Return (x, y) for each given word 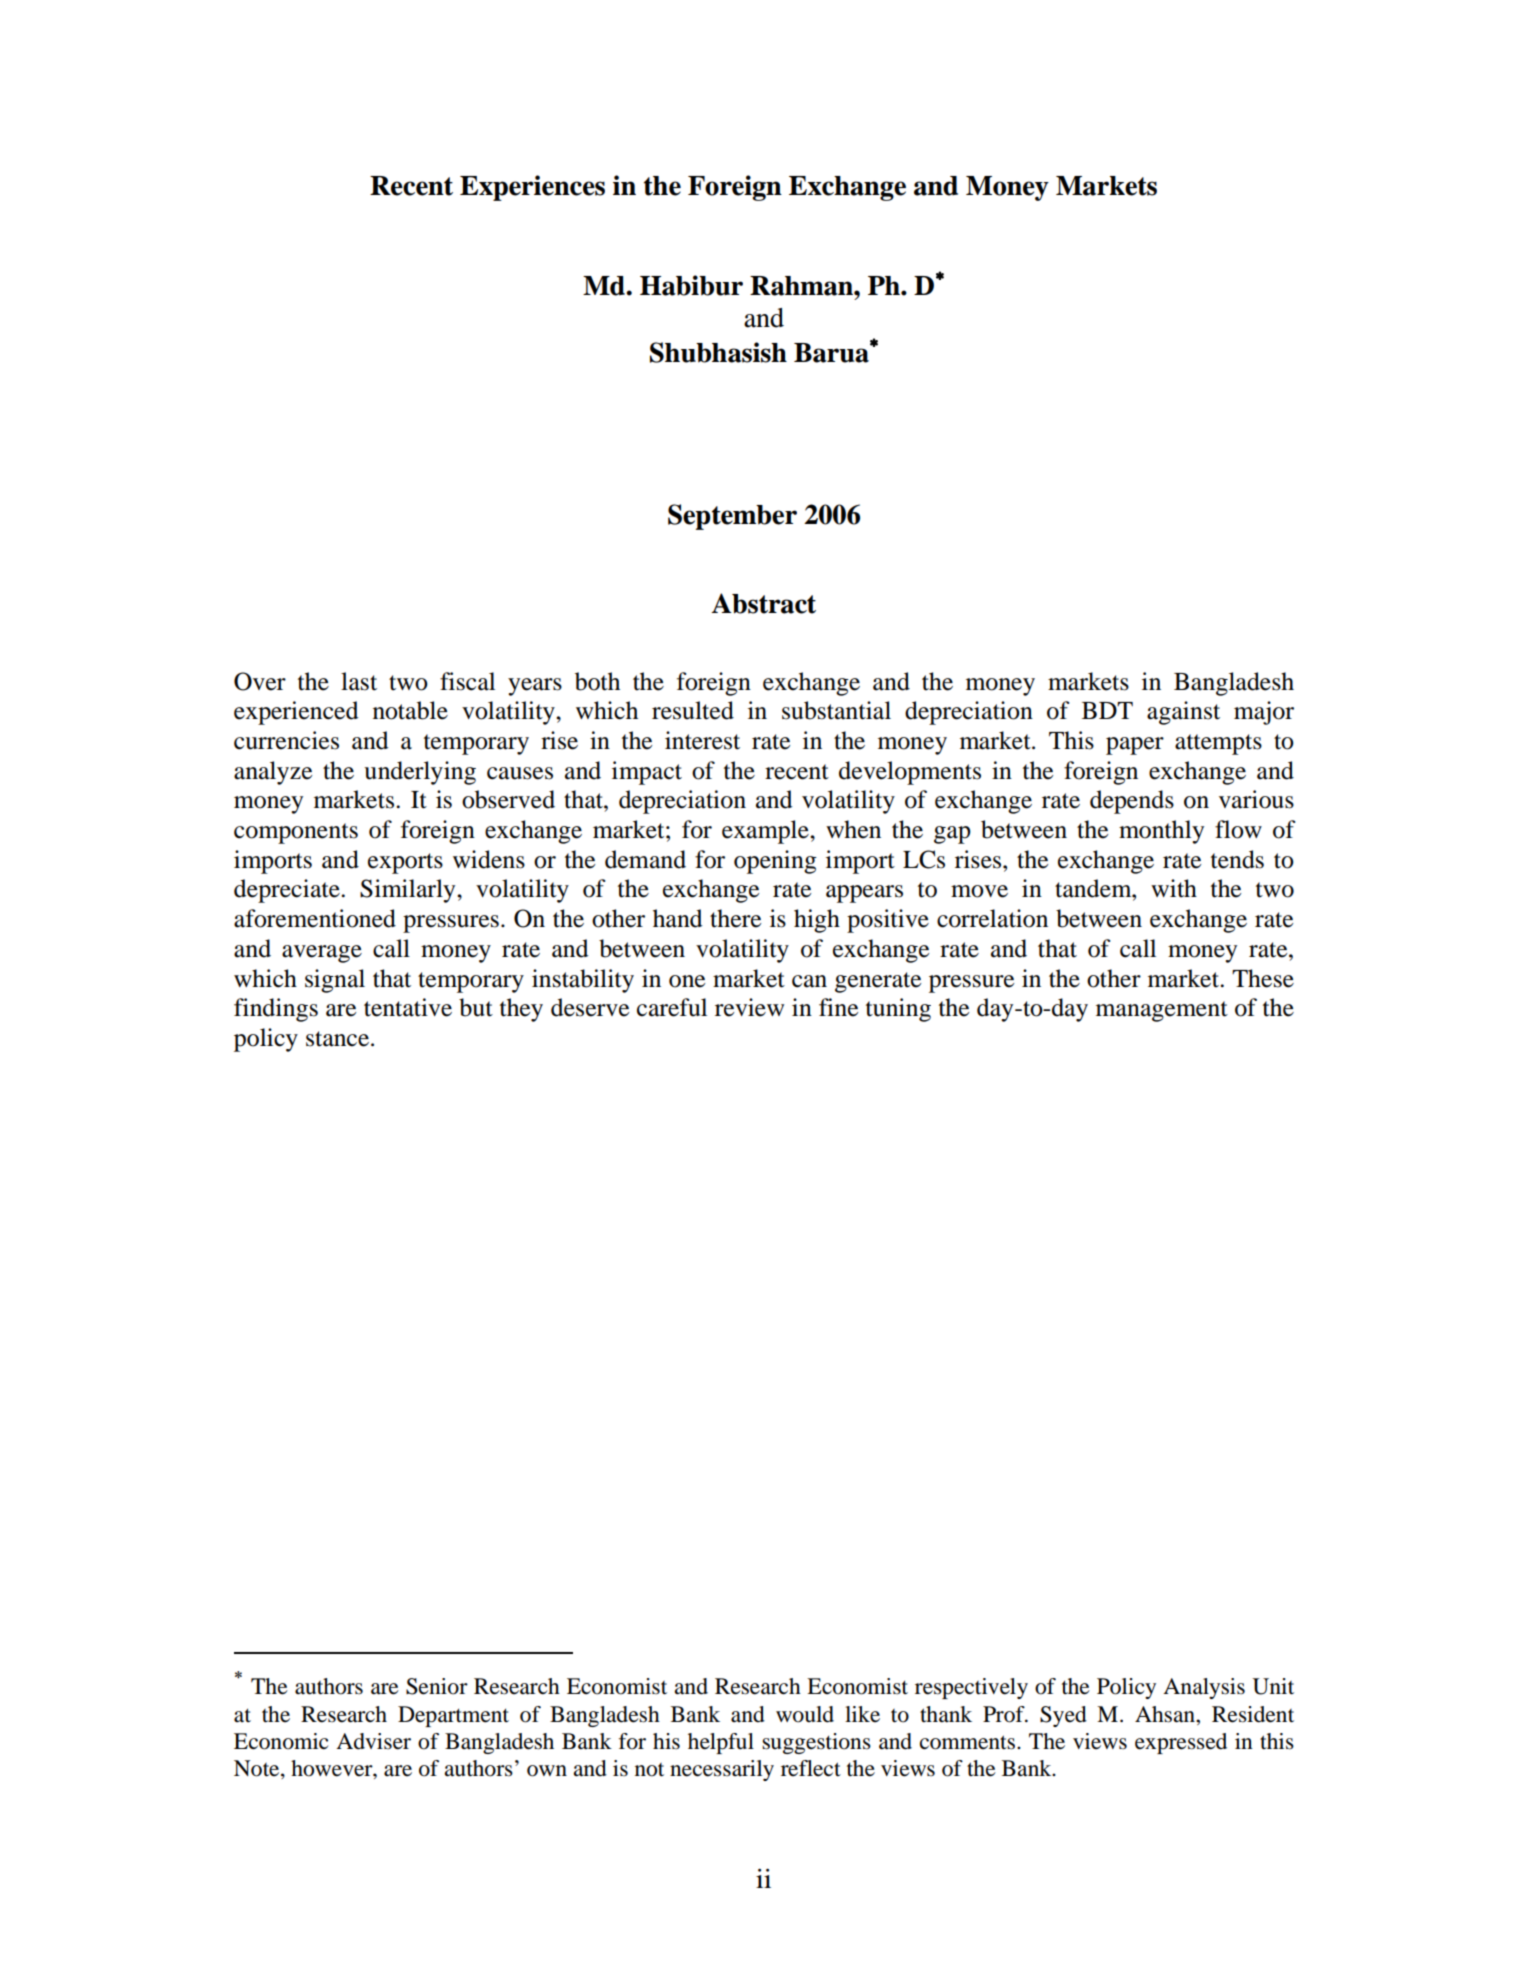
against (1183, 713)
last (359, 681)
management (1162, 1011)
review (749, 1007)
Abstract (763, 603)
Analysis (1204, 1688)
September (732, 517)
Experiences (532, 188)
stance (337, 1039)
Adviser (373, 1741)
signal (335, 981)
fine (838, 1007)
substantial (836, 710)
